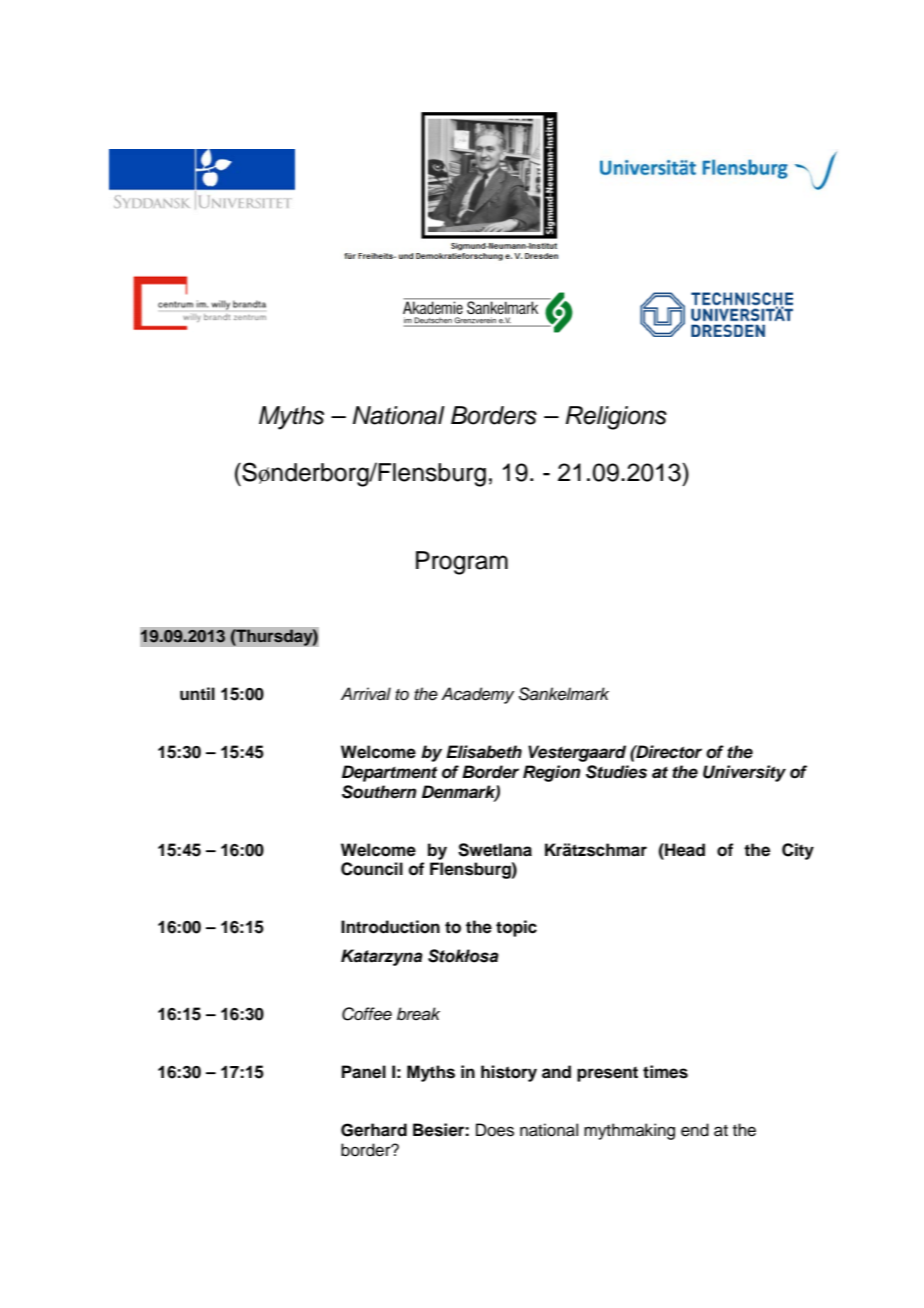 The height and width of the screenshot is (1308, 924). What do you see at coordinates (374, 1130) in the screenshot?
I see `Gerhard` at bounding box center [374, 1130].
